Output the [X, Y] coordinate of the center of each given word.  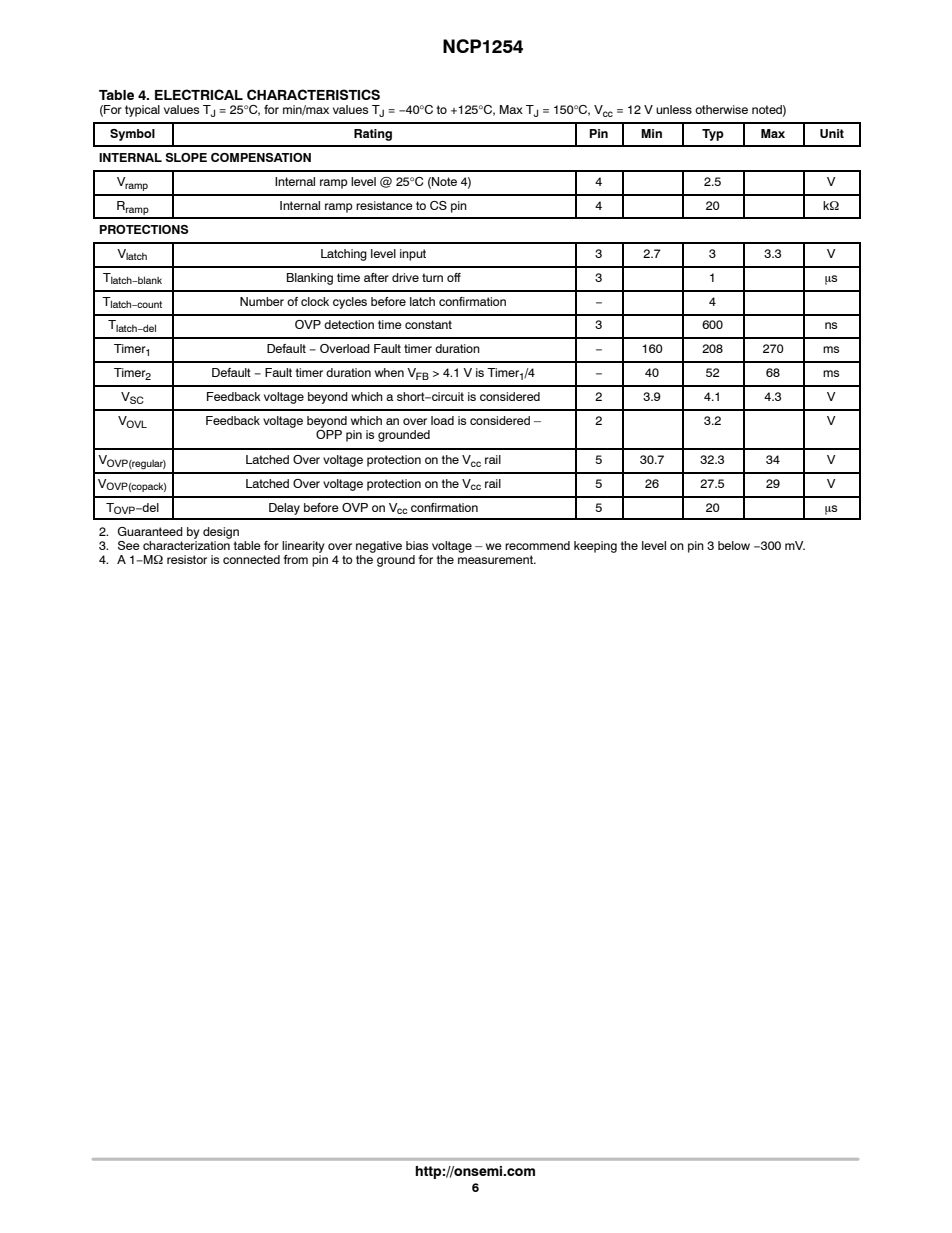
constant [428, 324]
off [454, 277]
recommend [537, 545]
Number [262, 301]
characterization [187, 544]
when [389, 372]
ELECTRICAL [199, 94]
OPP [329, 433]
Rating [373, 135]
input [413, 255]
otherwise [721, 109]
